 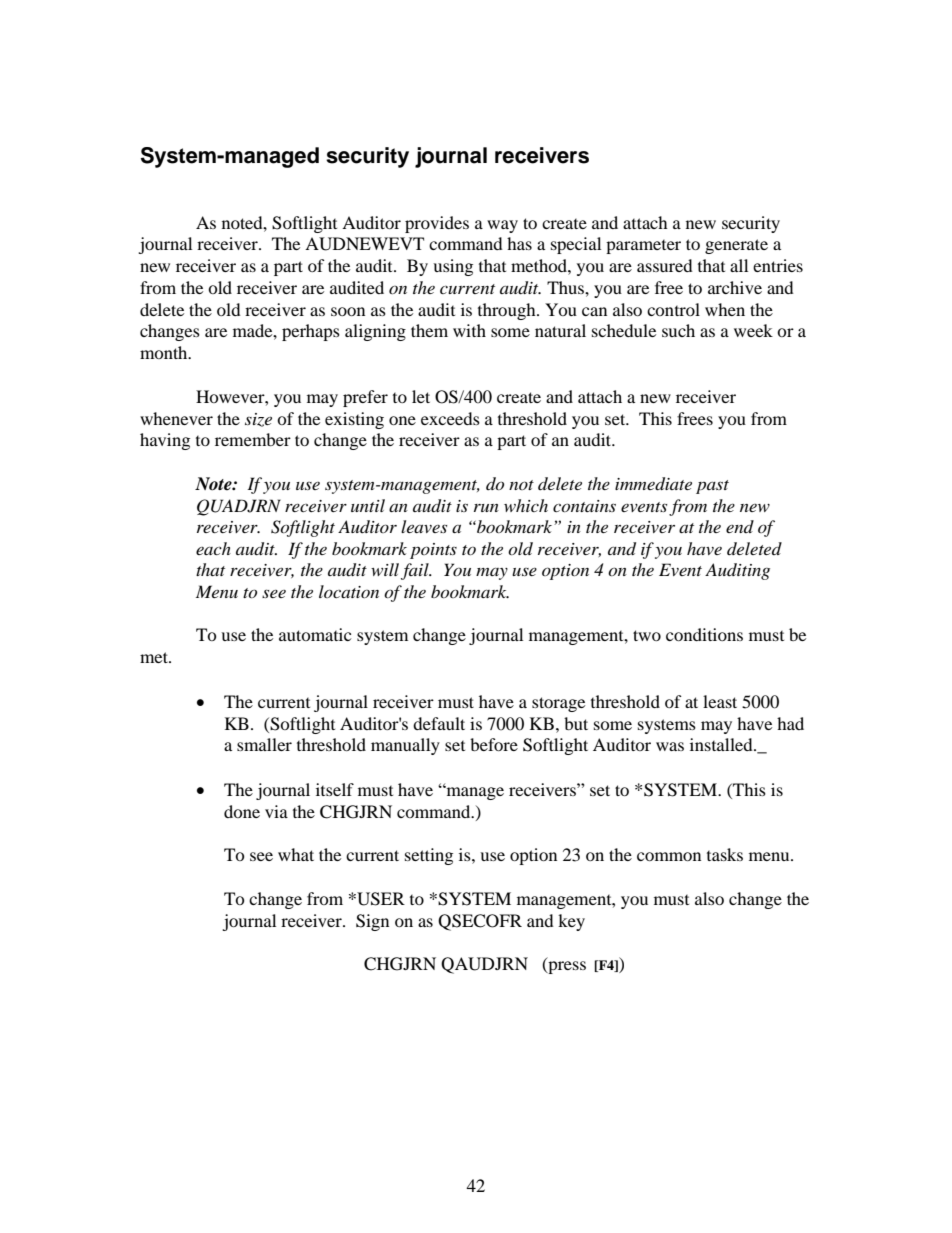 What do you see at coordinates (736, 246) in the document?
I see `generate` at bounding box center [736, 246].
